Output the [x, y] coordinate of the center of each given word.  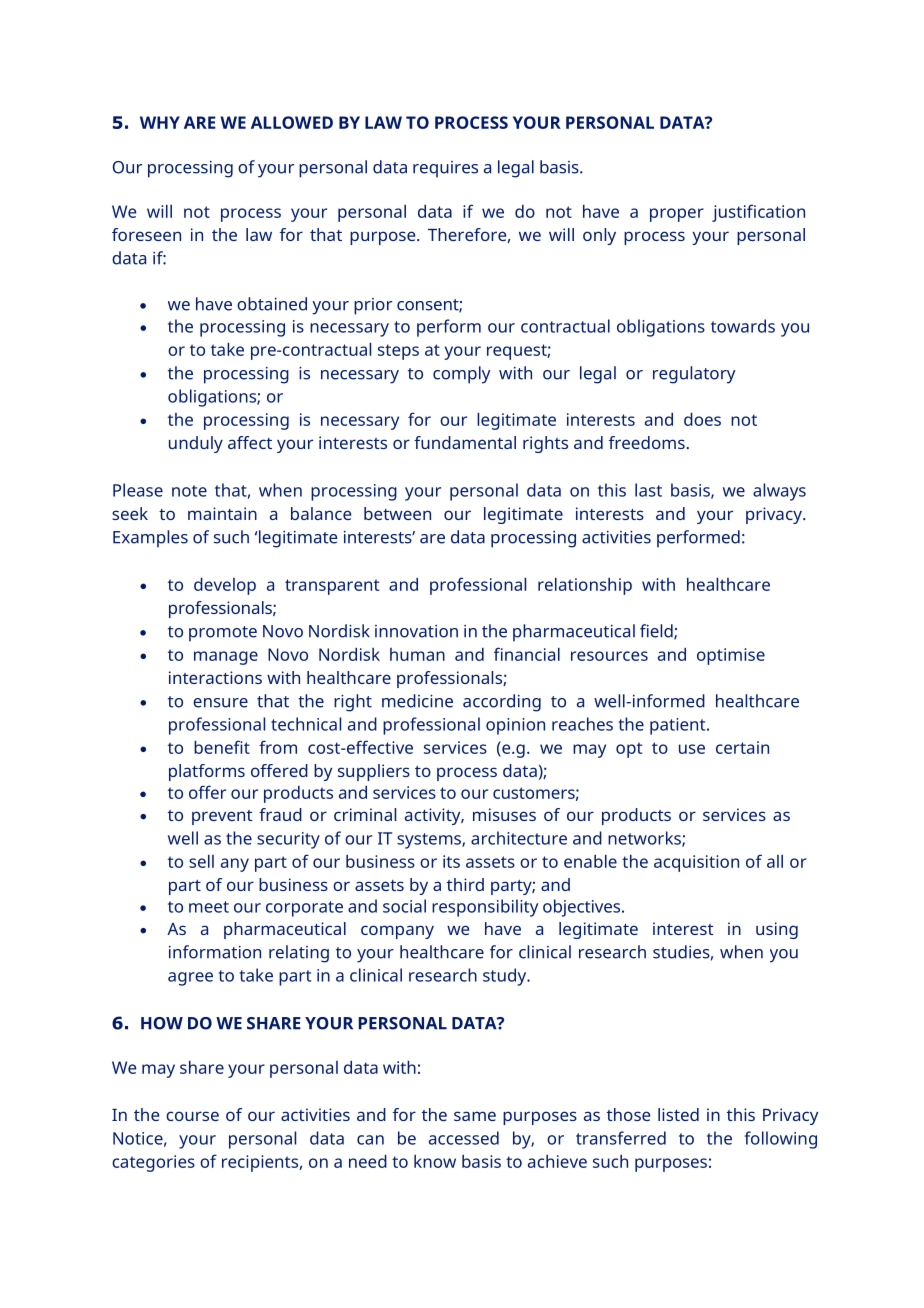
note [189, 491]
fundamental [465, 442]
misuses [504, 814]
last [648, 490]
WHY [160, 122]
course [192, 1116]
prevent [222, 817]
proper [677, 215]
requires [445, 169]
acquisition [696, 863]
